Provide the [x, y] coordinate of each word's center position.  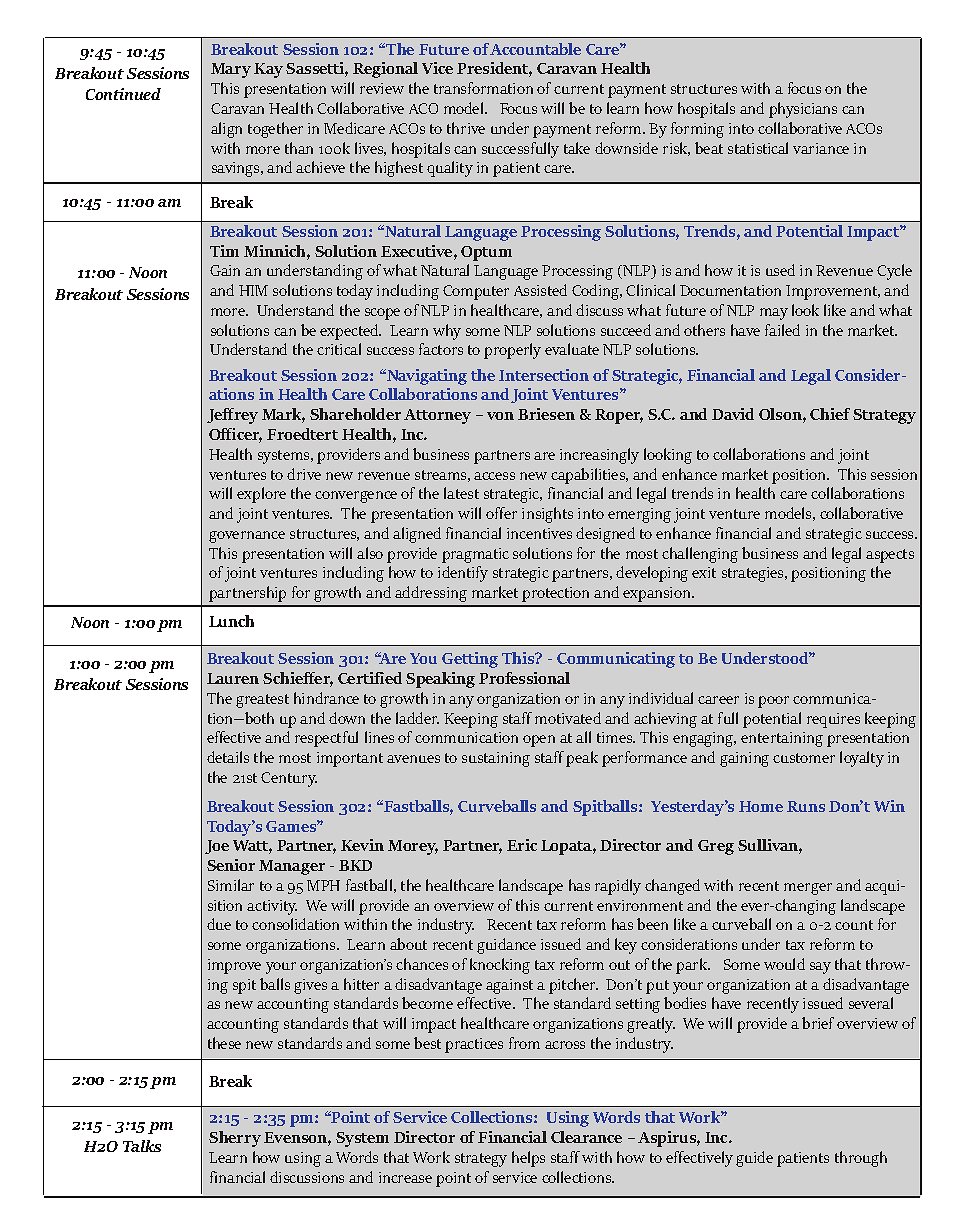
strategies [754, 574]
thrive [466, 128]
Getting [470, 660]
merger [808, 889]
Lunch [231, 621]
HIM [253, 290]
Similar [231, 885]
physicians [803, 110]
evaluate [572, 349]
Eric [522, 845]
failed [782, 330]
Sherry [235, 1139]
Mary [231, 70]
